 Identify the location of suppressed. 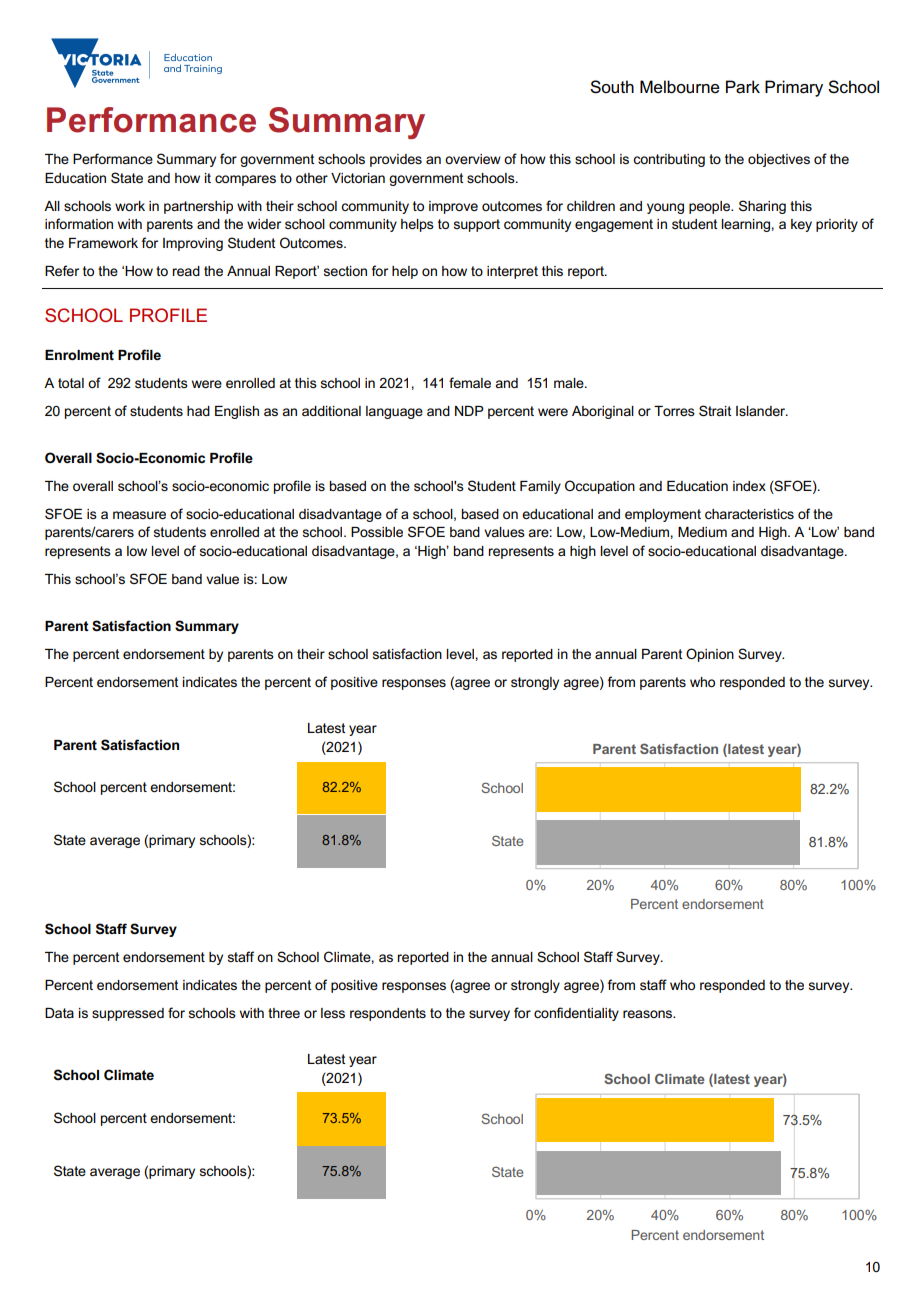
(128, 1014).
